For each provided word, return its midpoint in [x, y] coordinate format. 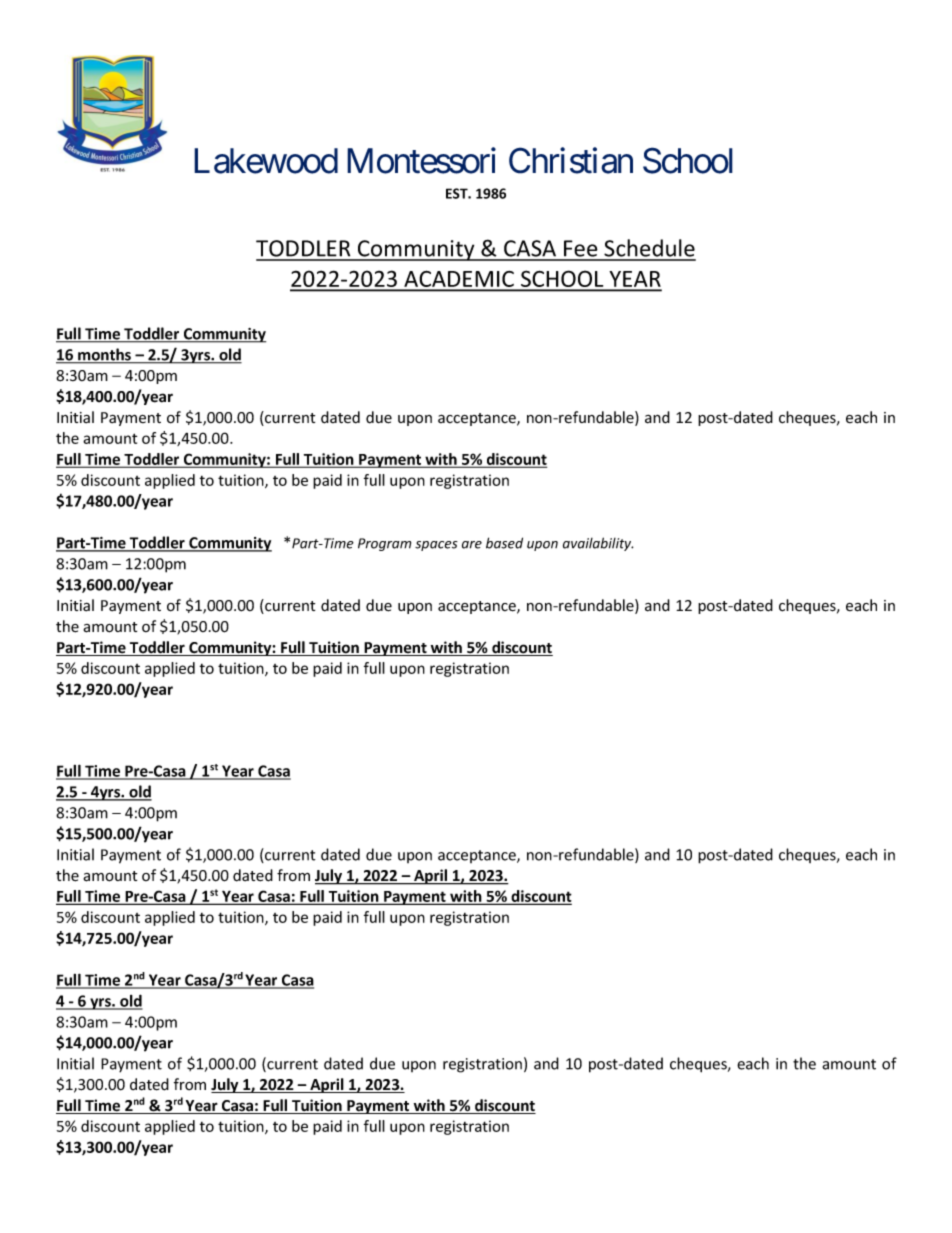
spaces [436, 546]
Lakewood [266, 161]
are [472, 545]
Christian [571, 160]
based [504, 543]
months [104, 355]
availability [598, 544]
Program [384, 544]
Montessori [421, 160]
